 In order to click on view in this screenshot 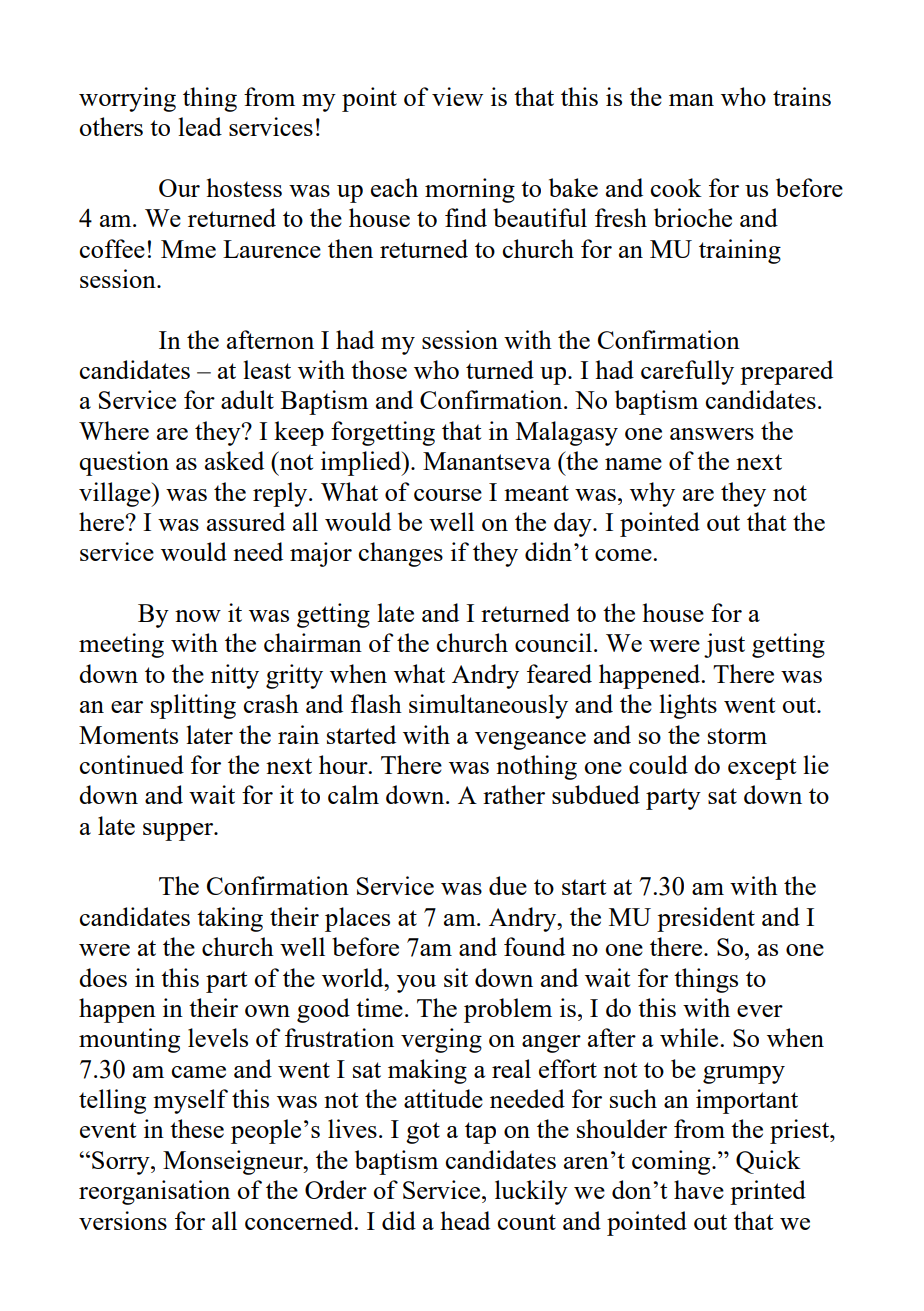, I will do `click(457, 96)`.
